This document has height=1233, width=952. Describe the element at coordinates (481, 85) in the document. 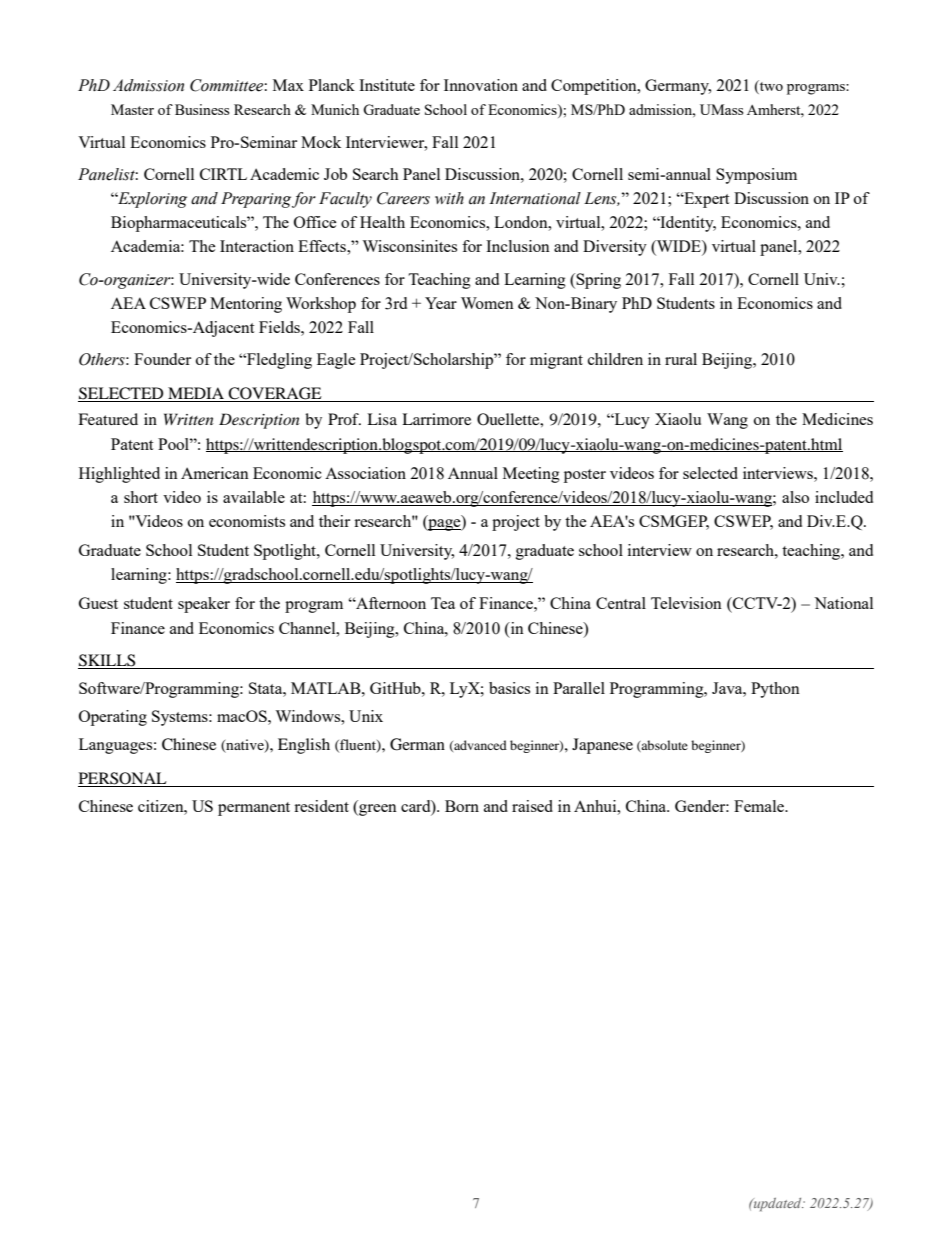

I see `Innovation` at that location.
